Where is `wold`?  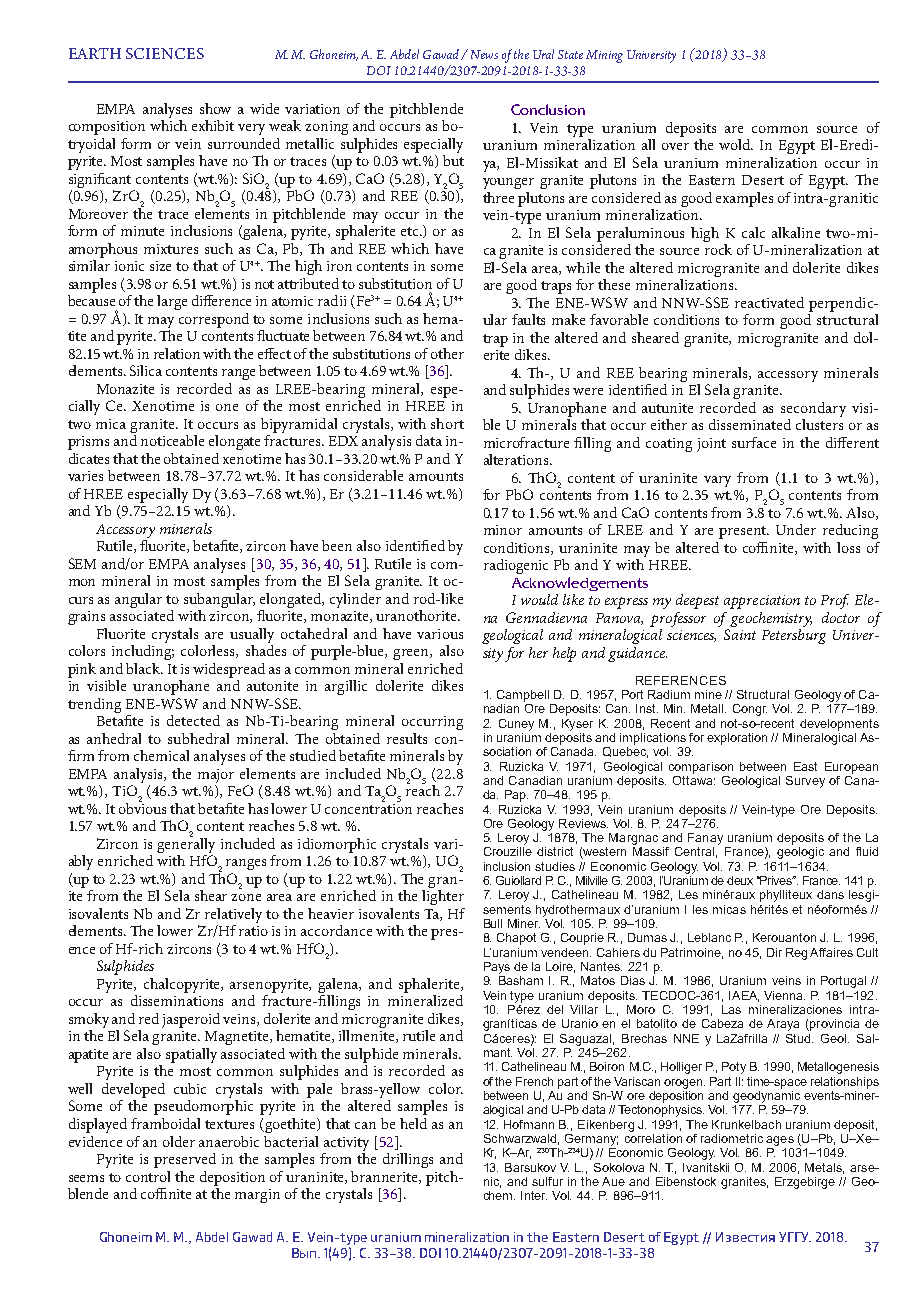
wold is located at coordinates (736, 144).
